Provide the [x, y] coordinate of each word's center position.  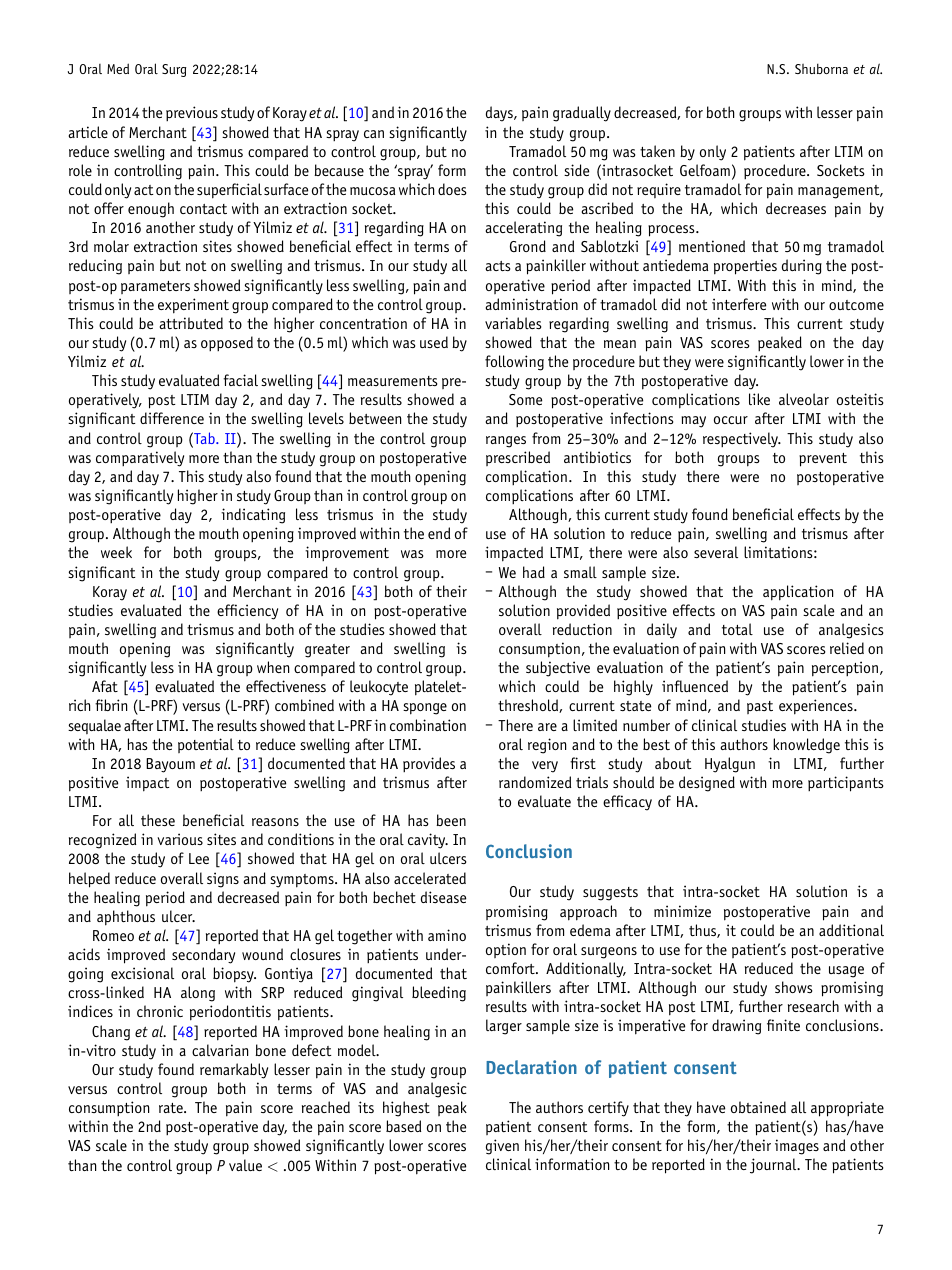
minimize [682, 911]
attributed [191, 323]
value [245, 1165]
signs [223, 880]
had [534, 572]
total [737, 629]
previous [192, 113]
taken [657, 151]
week [116, 552]
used [434, 342]
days [500, 114]
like [759, 399]
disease [443, 897]
